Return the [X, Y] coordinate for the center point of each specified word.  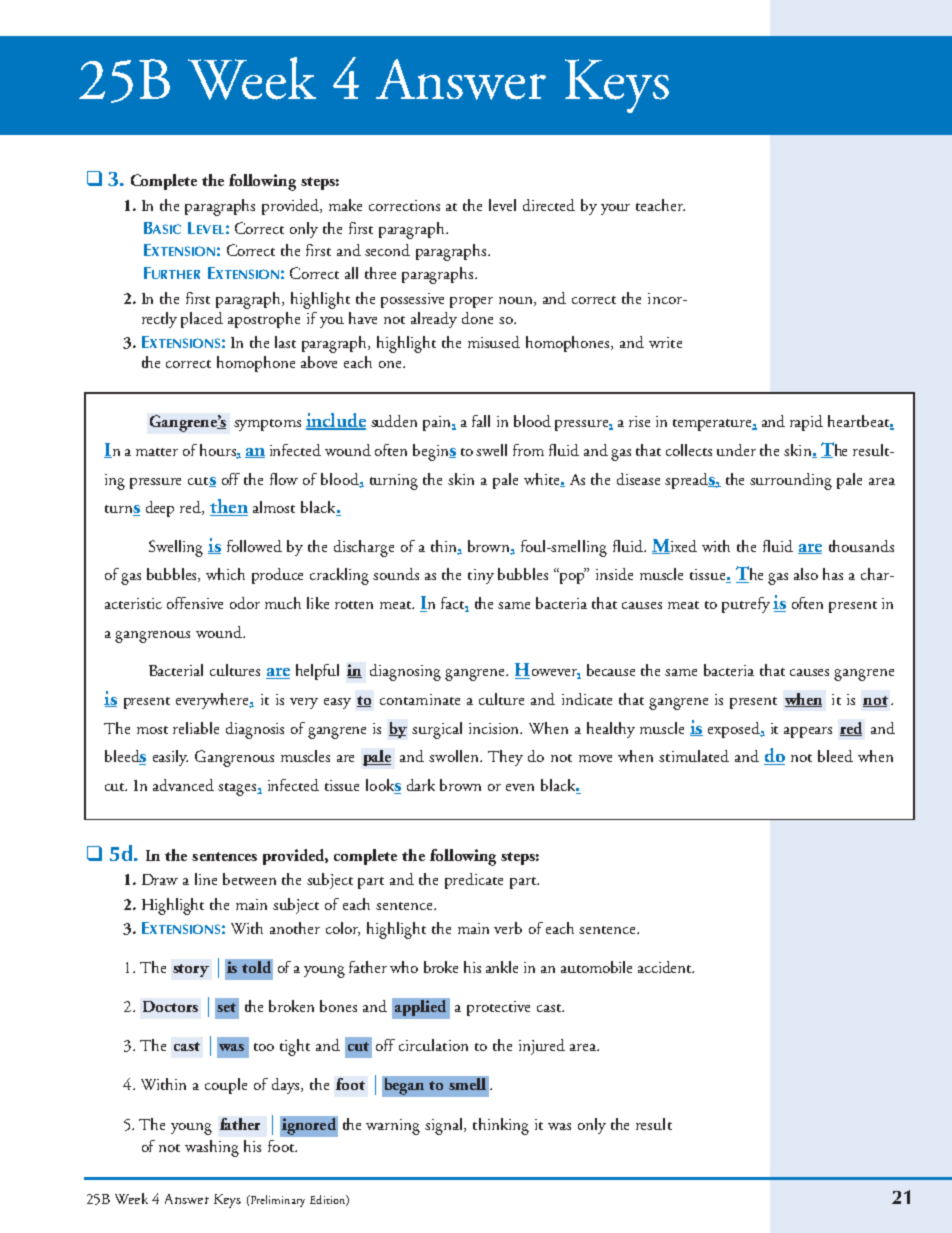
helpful [317, 672]
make [345, 205]
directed [549, 205]
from [528, 450]
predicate [474, 881]
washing [212, 1148]
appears [808, 732]
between [249, 879]
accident [665, 967]
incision [495, 728]
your [615, 209]
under [736, 450]
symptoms [267, 425]
